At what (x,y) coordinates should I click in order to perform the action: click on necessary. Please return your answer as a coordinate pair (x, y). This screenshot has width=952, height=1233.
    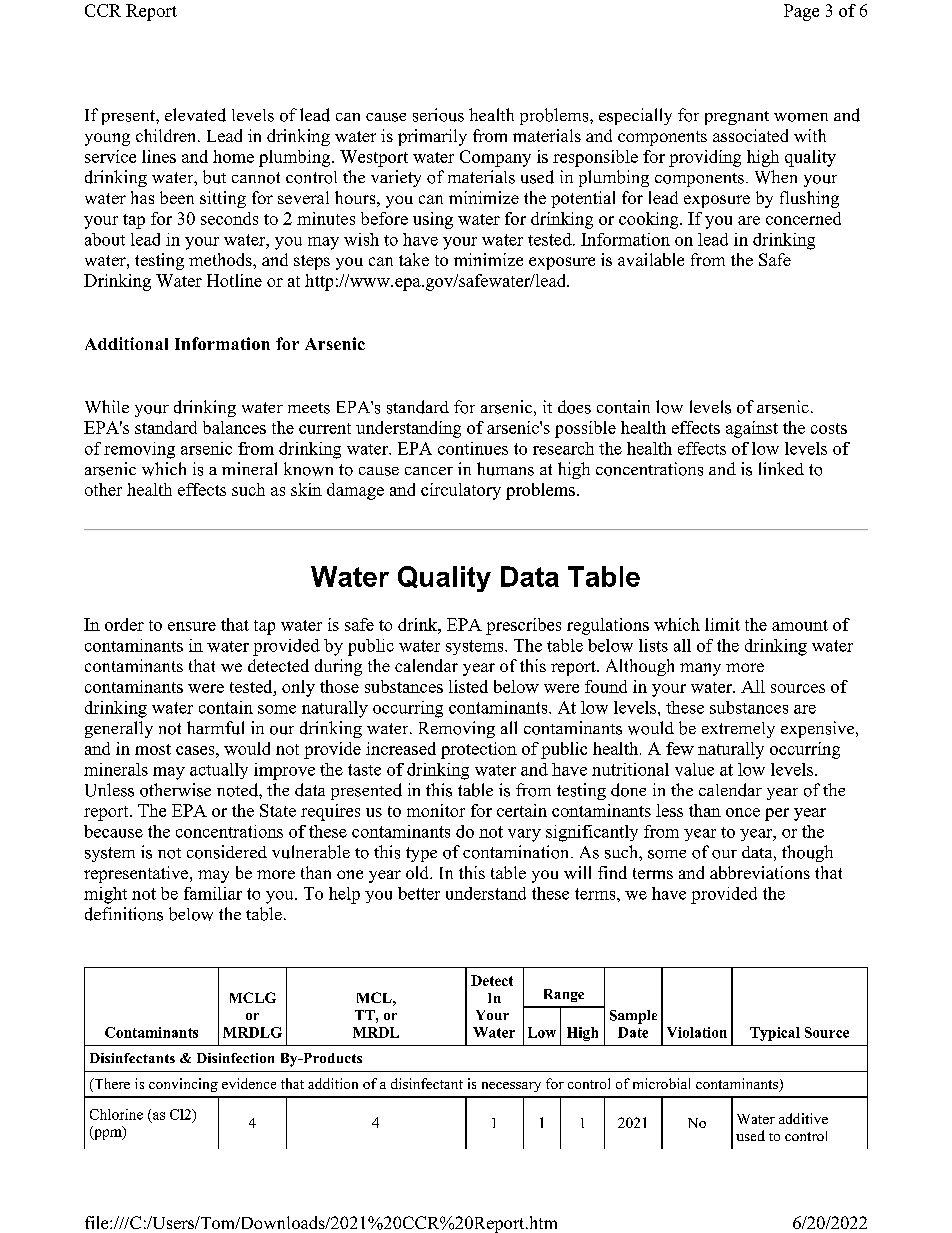
    Looking at the image, I should click on (511, 1087).
